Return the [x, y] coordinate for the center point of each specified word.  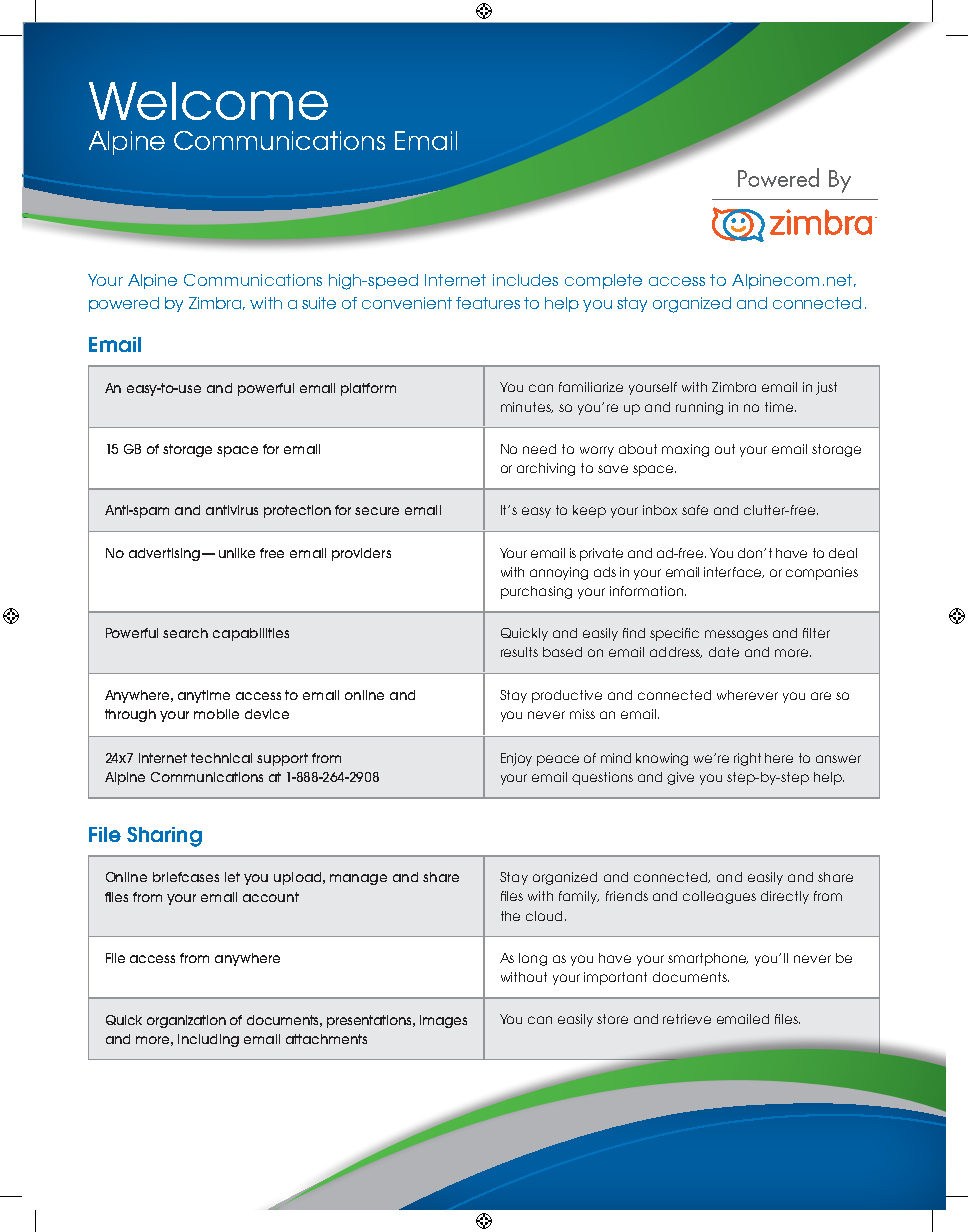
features [488, 303]
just [826, 388]
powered [124, 304]
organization [186, 1021]
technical [221, 758]
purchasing [536, 592]
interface [734, 572]
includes [525, 280]
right [747, 759]
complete [603, 281]
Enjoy [516, 759]
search [185, 633]
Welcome [208, 101]
